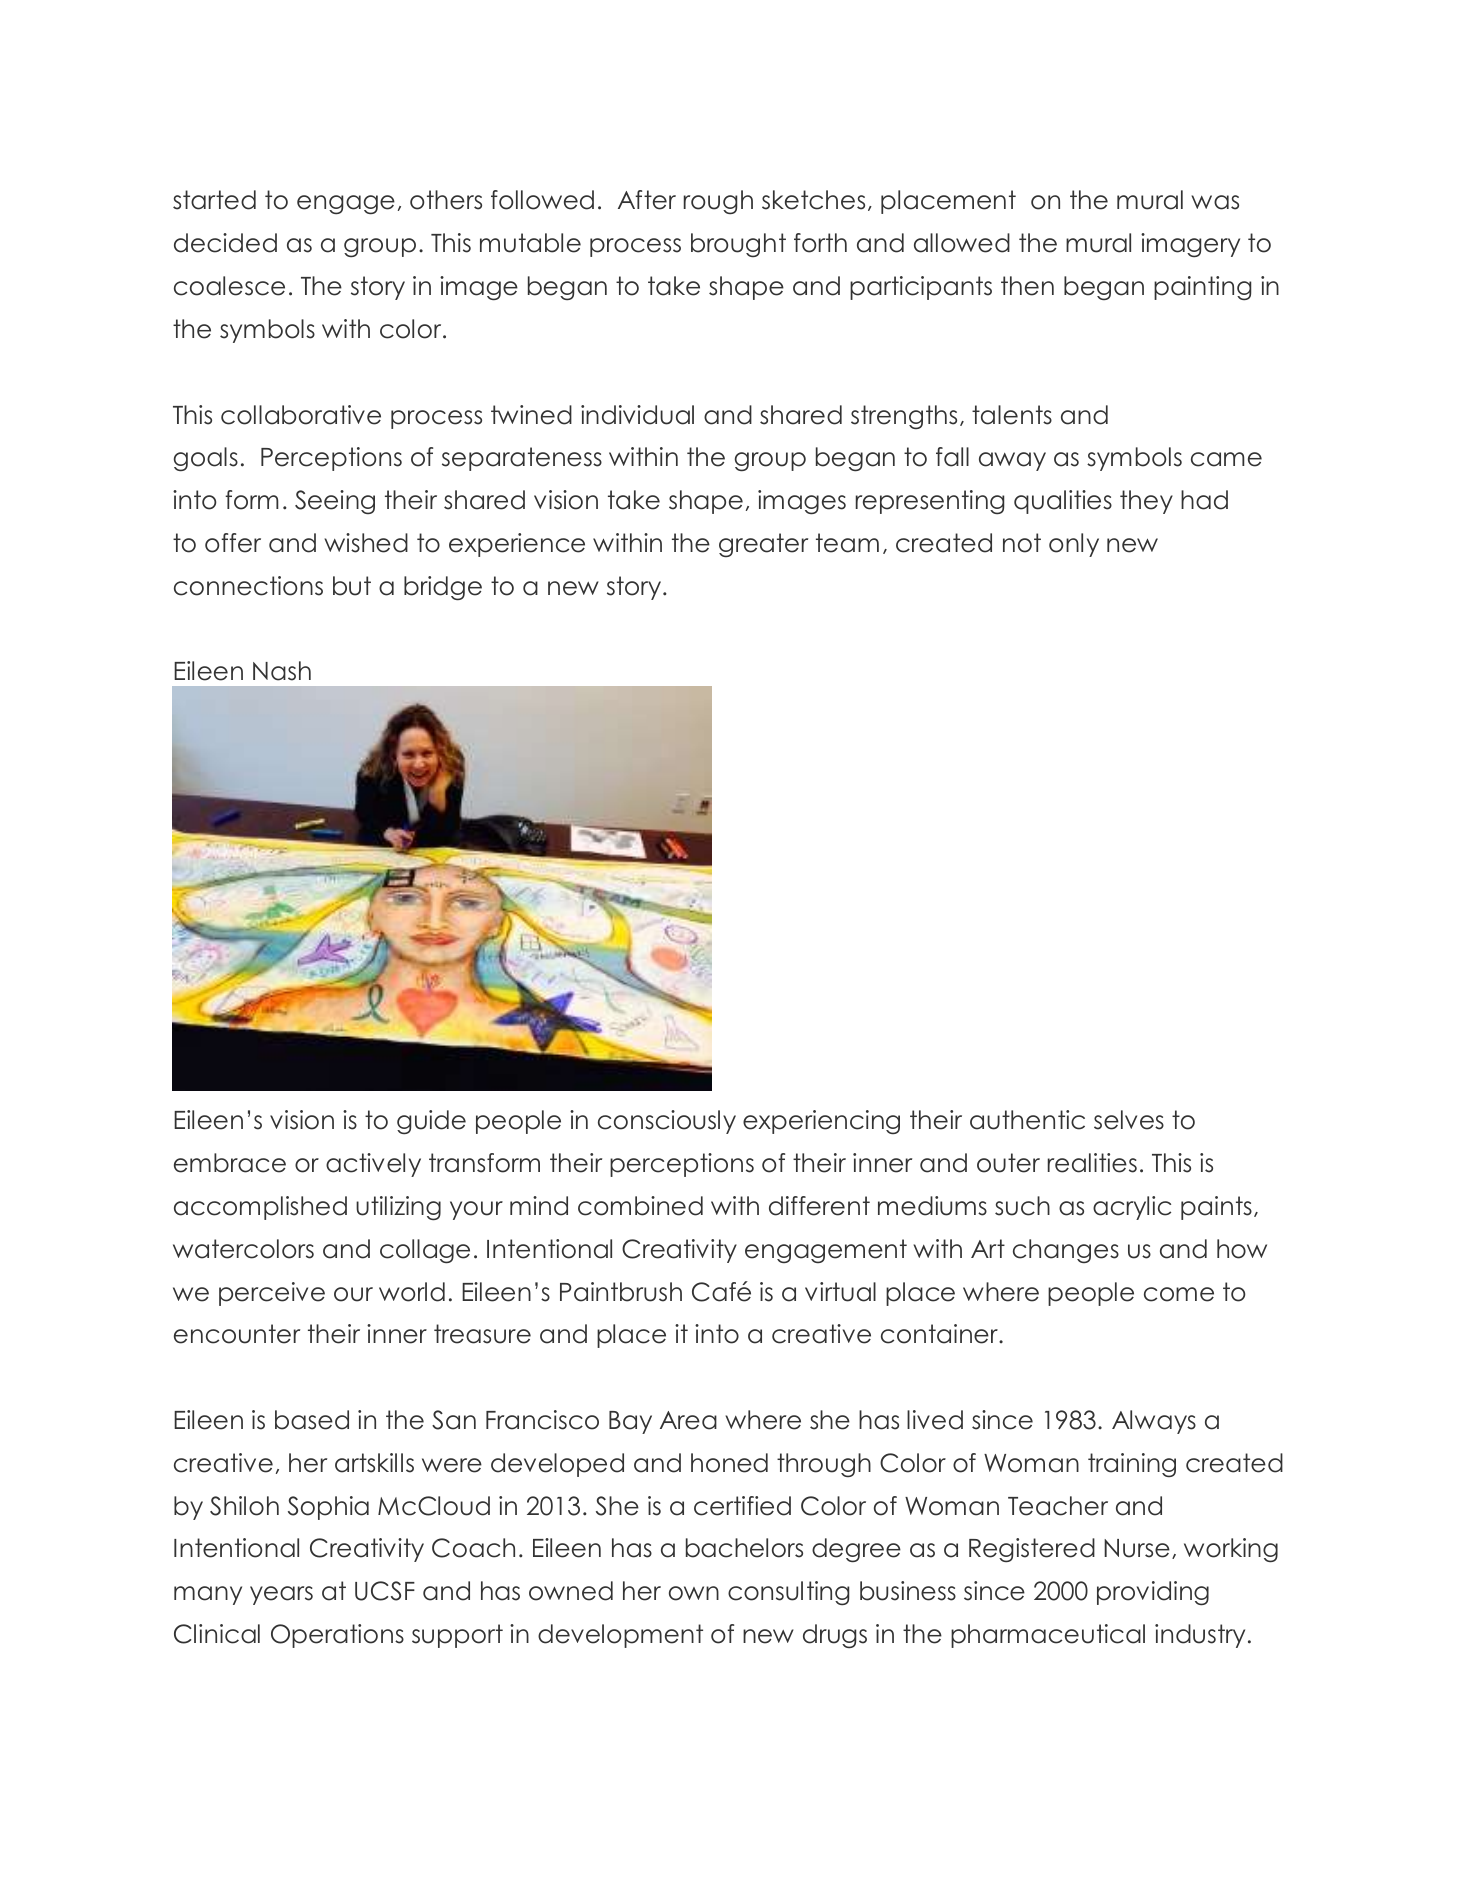 The image size is (1466, 1897). Describe the element at coordinates (667, 1122) in the image. I see `consciously` at that location.
